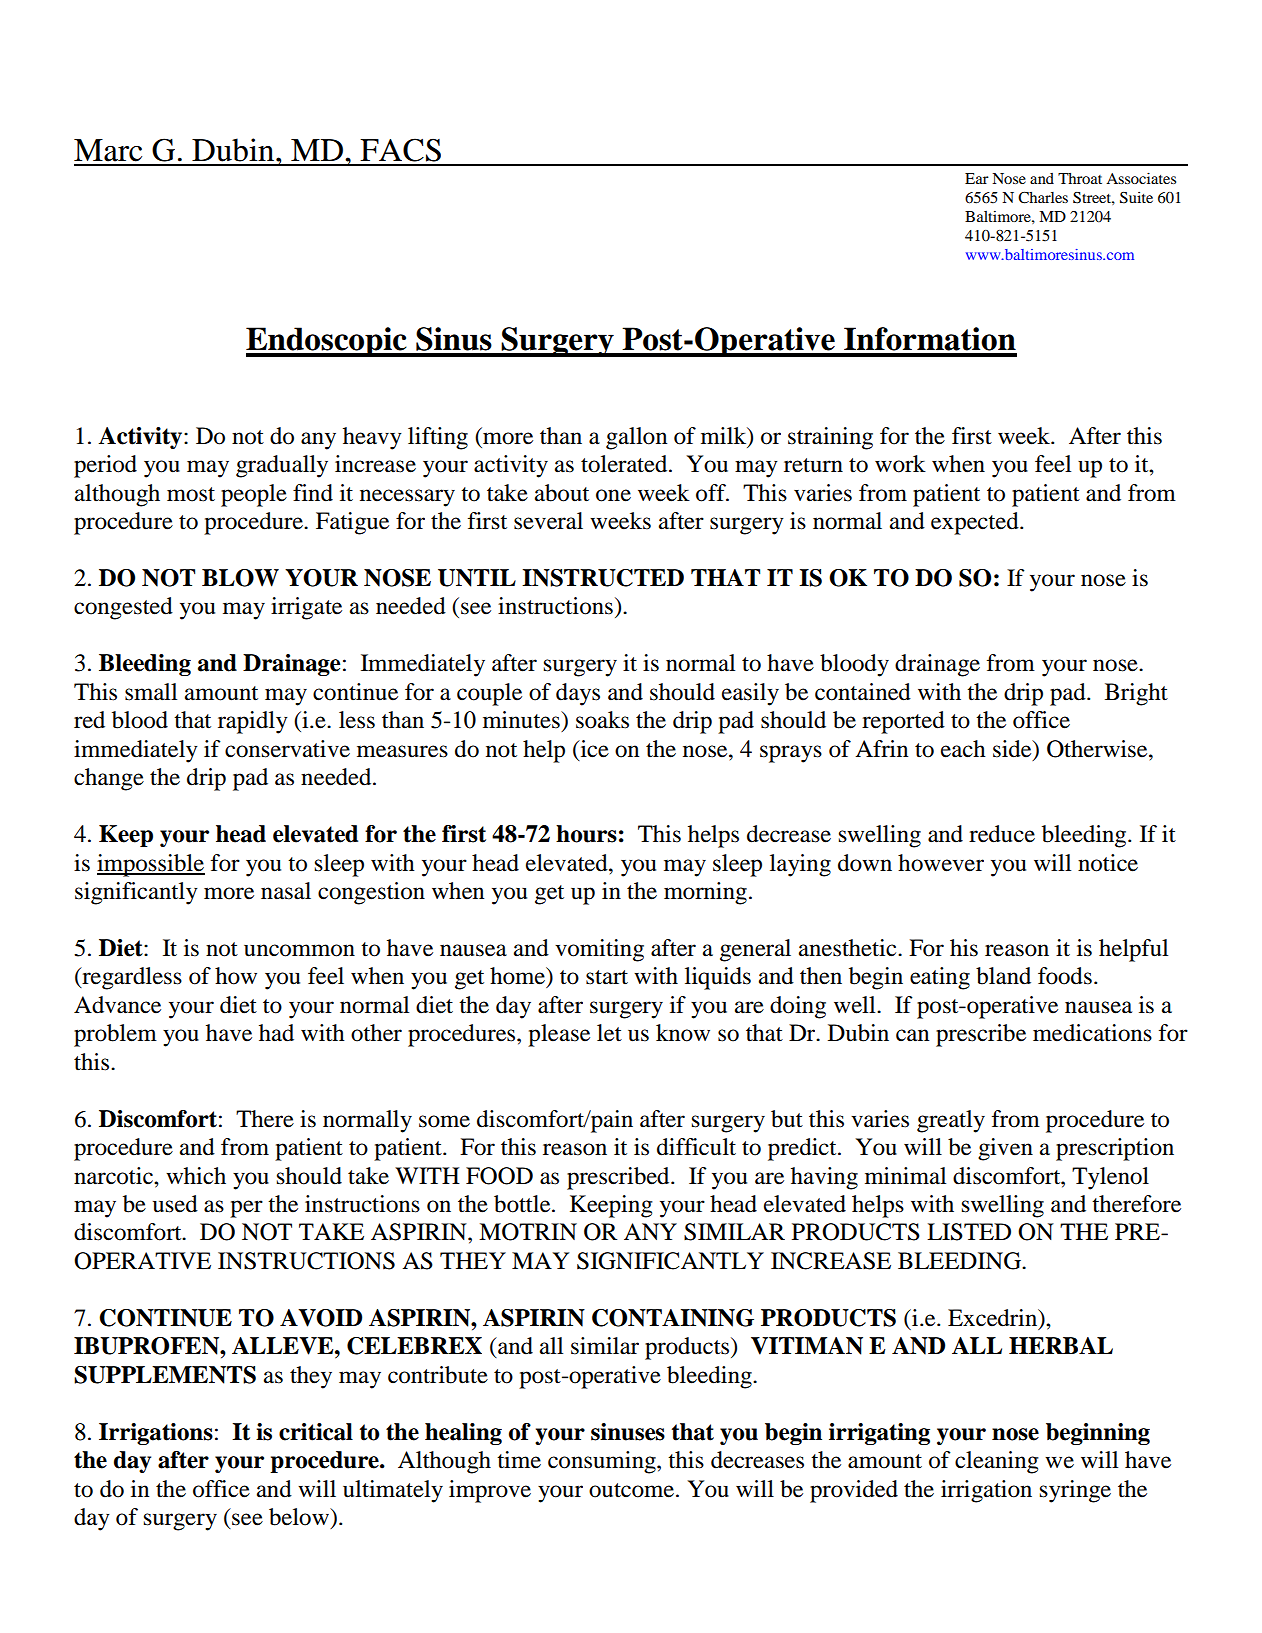 The width and height of the page is (1262, 1633). I want to click on uncommon, so click(299, 950).
